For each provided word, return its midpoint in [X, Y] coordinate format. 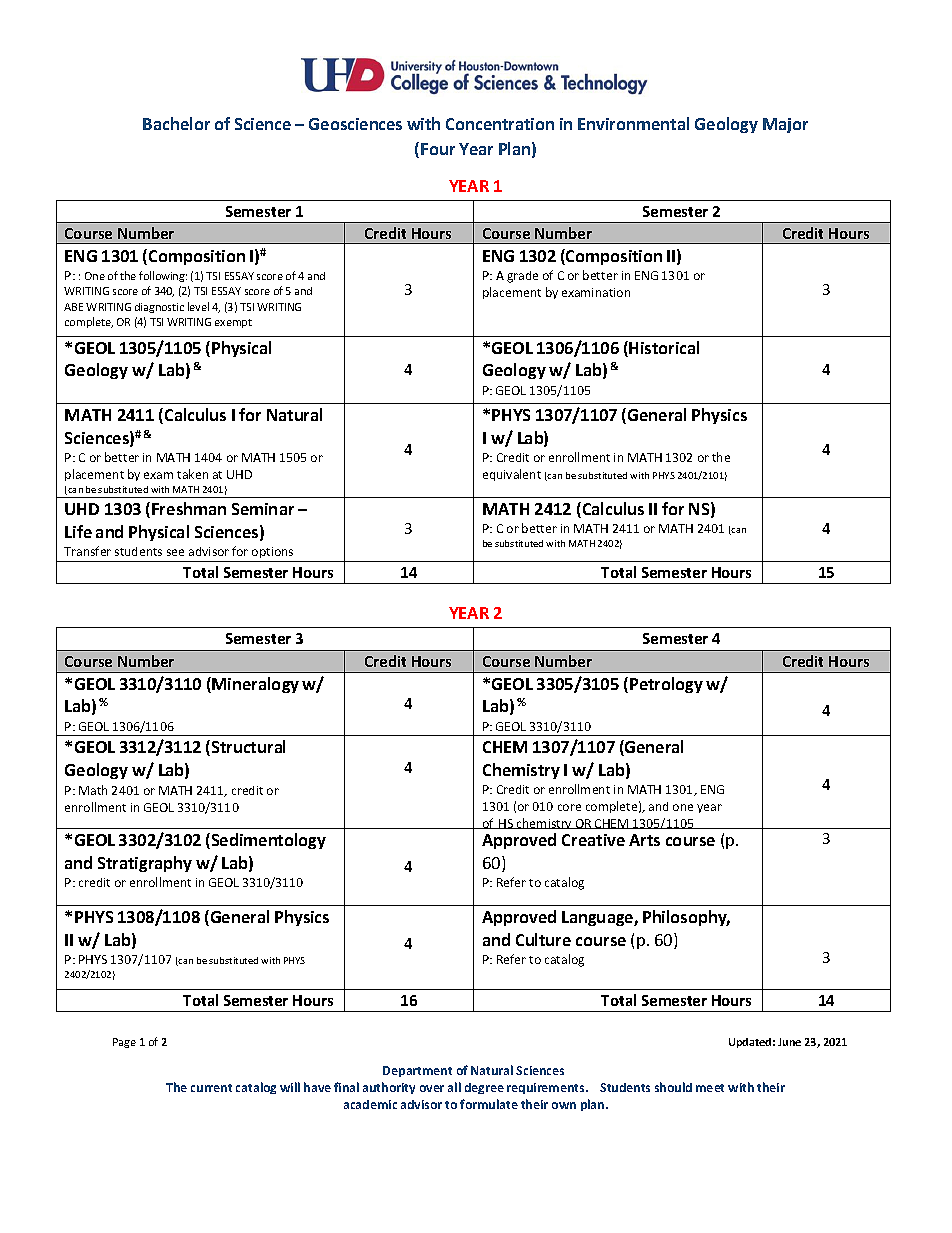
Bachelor [176, 123]
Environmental [633, 123]
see [175, 552]
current [211, 1088]
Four [438, 149]
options [273, 554]
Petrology [666, 685]
